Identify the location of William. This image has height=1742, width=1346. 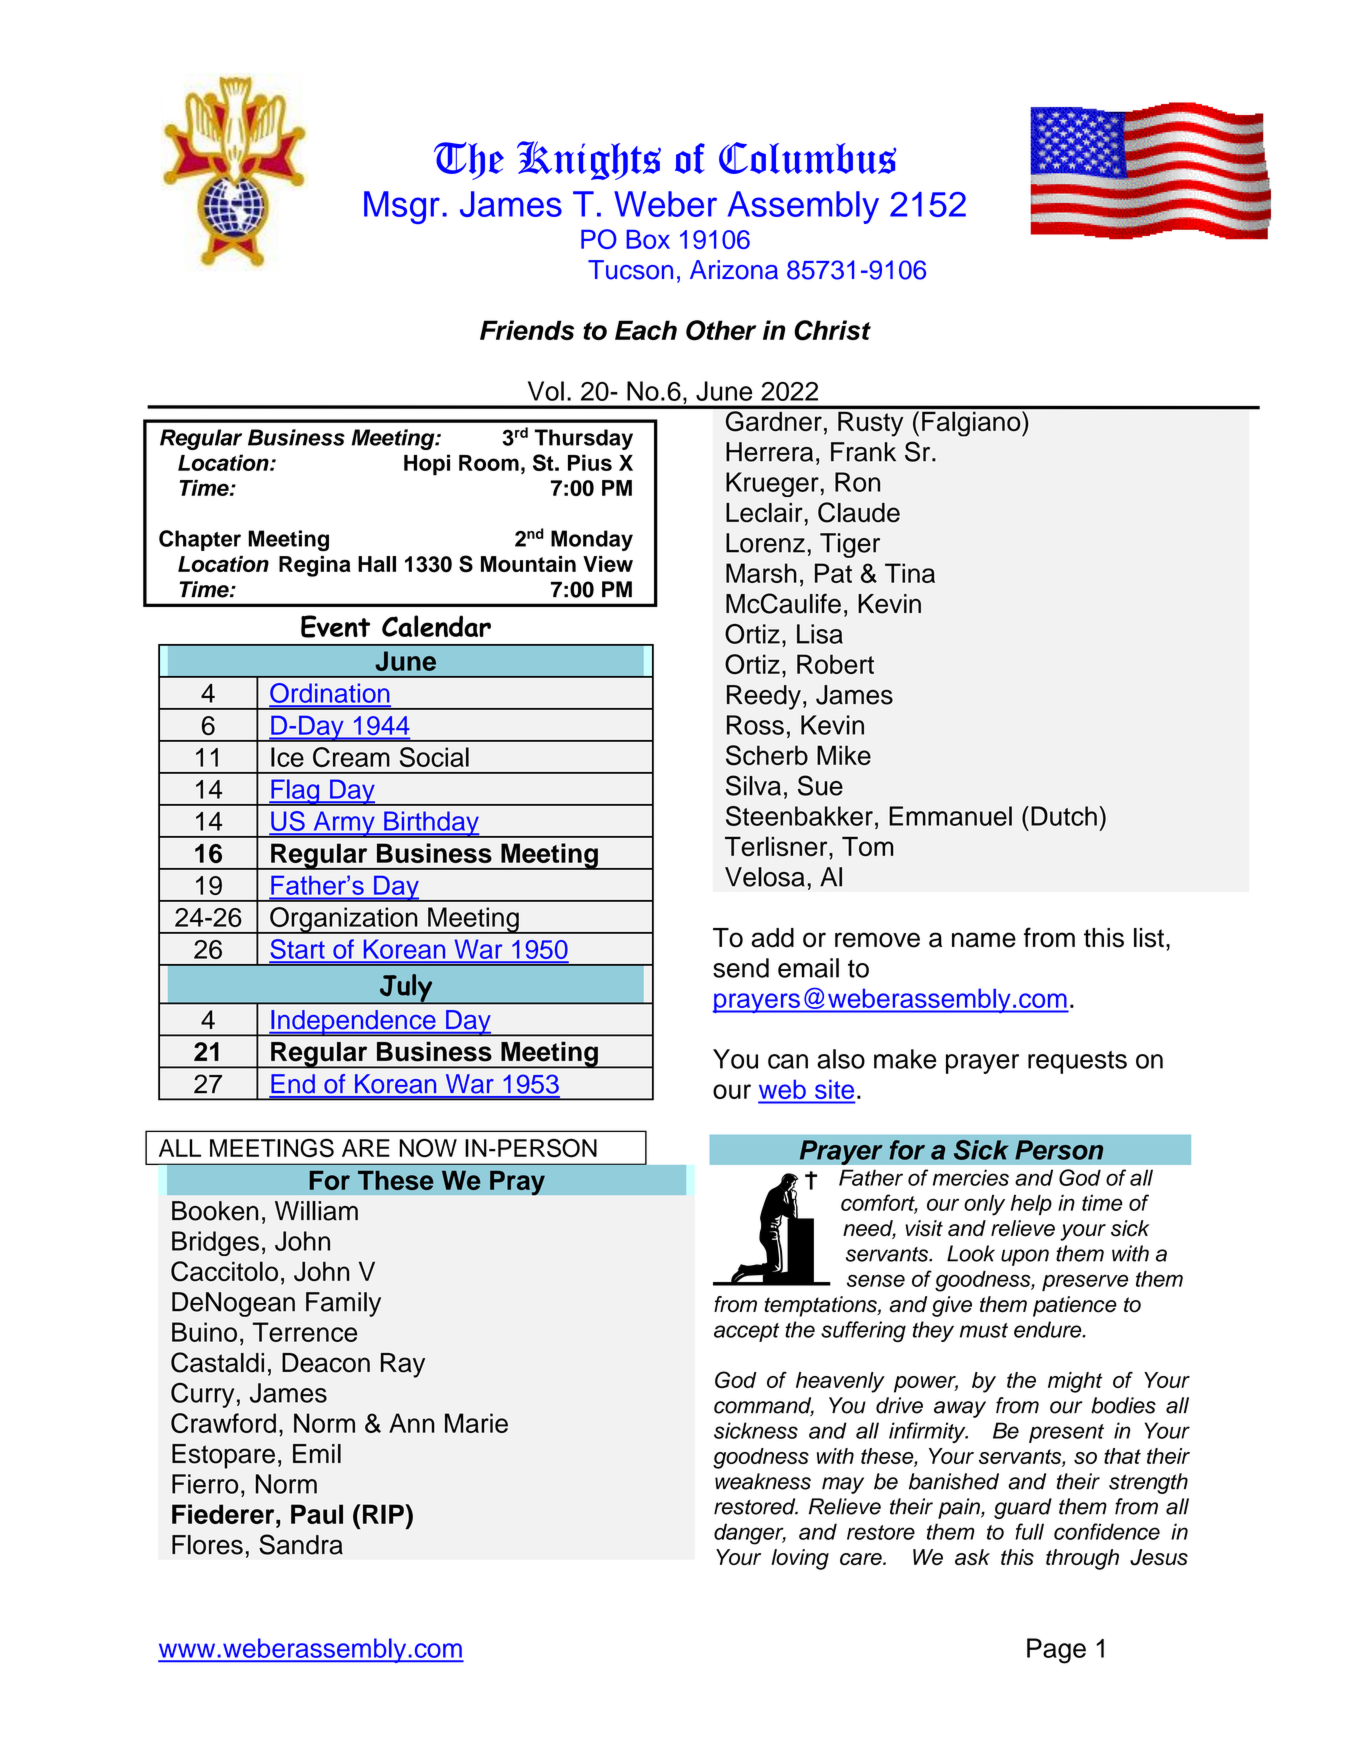
(316, 1211).
